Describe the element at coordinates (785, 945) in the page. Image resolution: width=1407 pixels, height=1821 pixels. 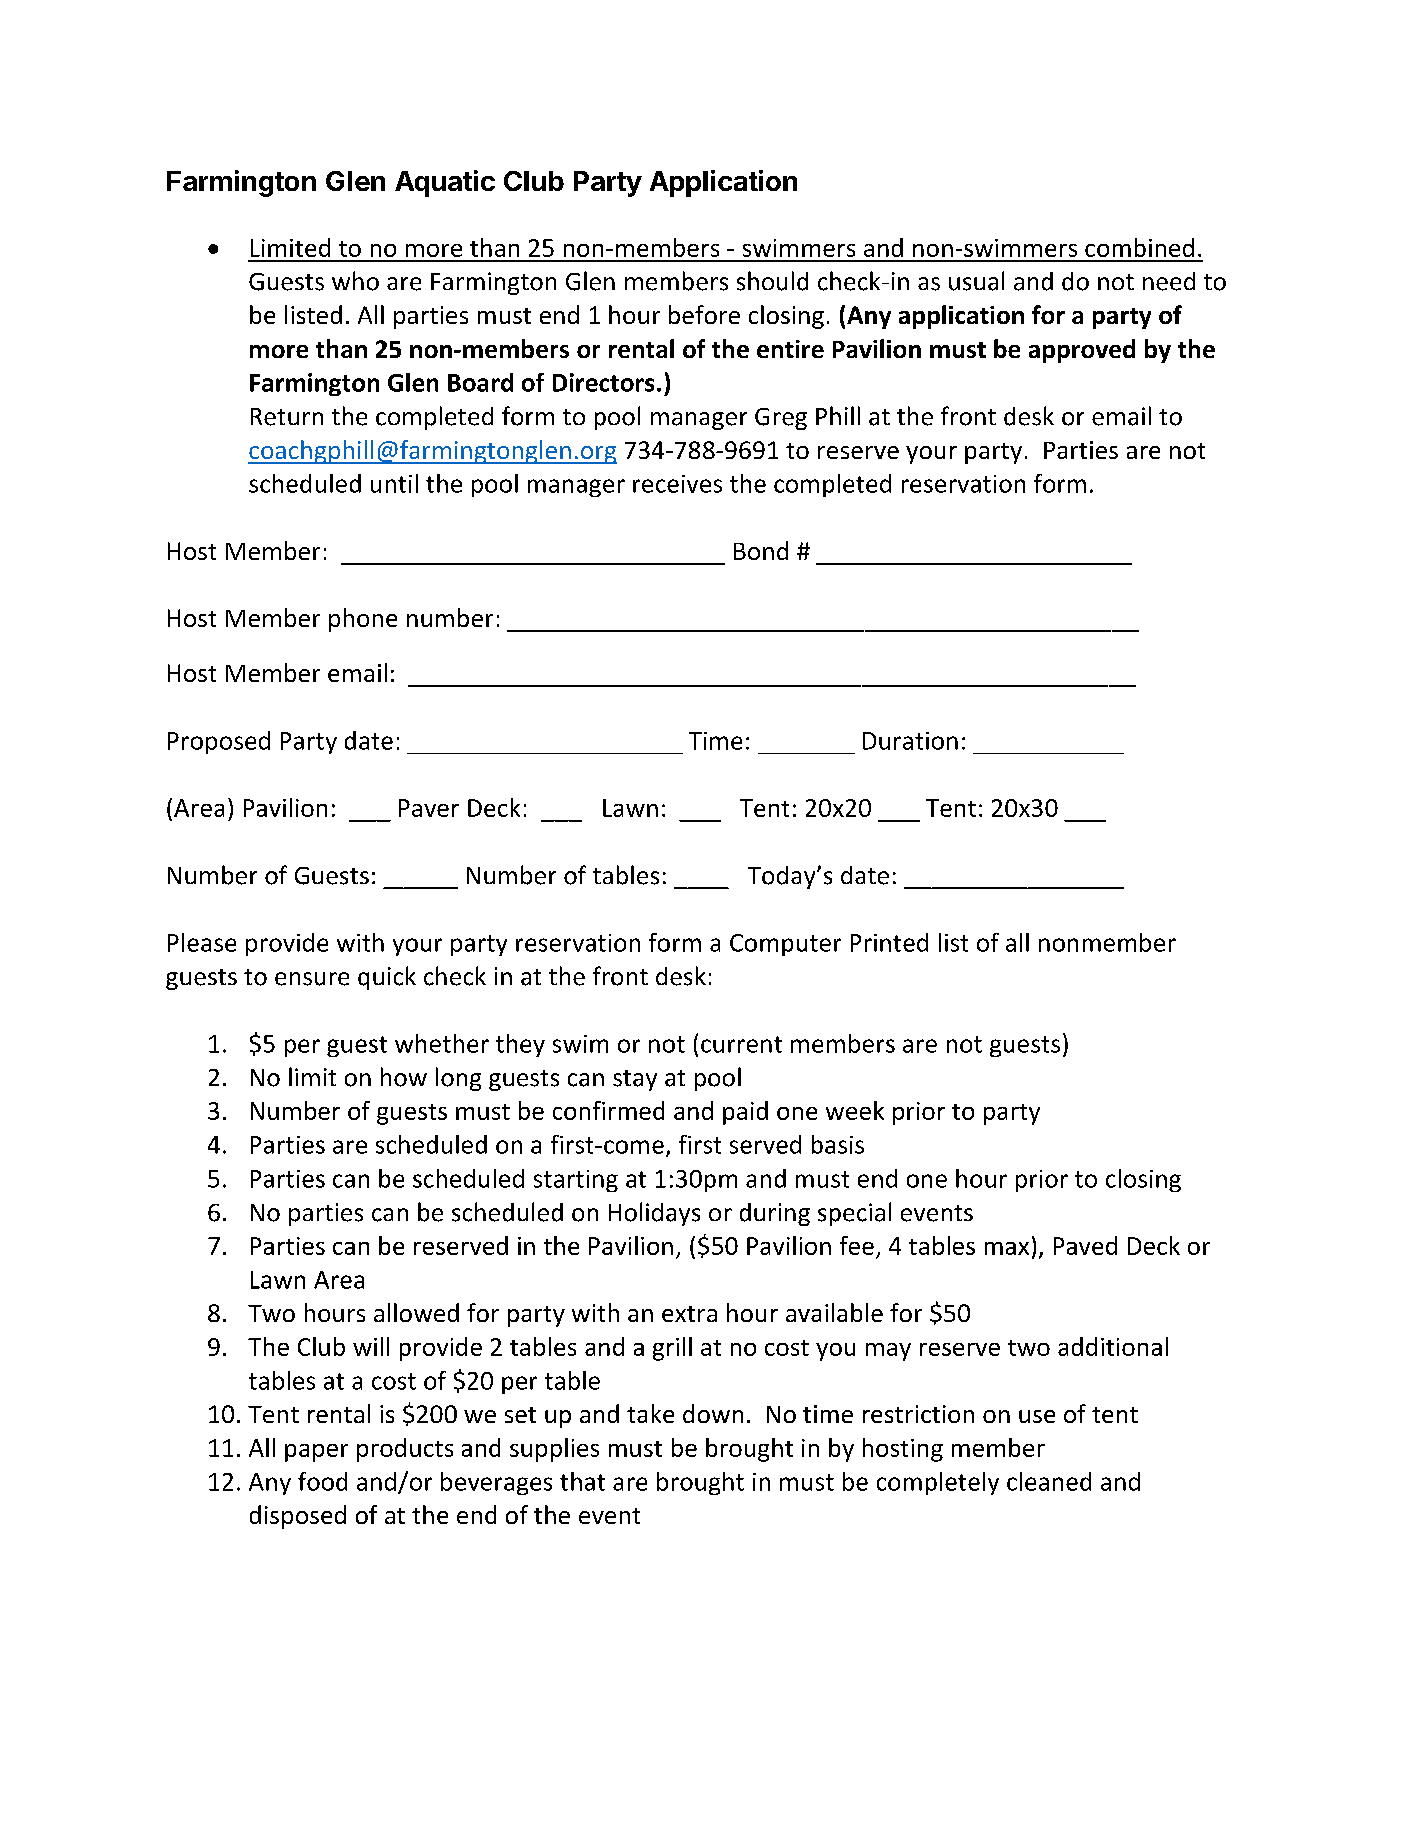
I see `Computer` at that location.
